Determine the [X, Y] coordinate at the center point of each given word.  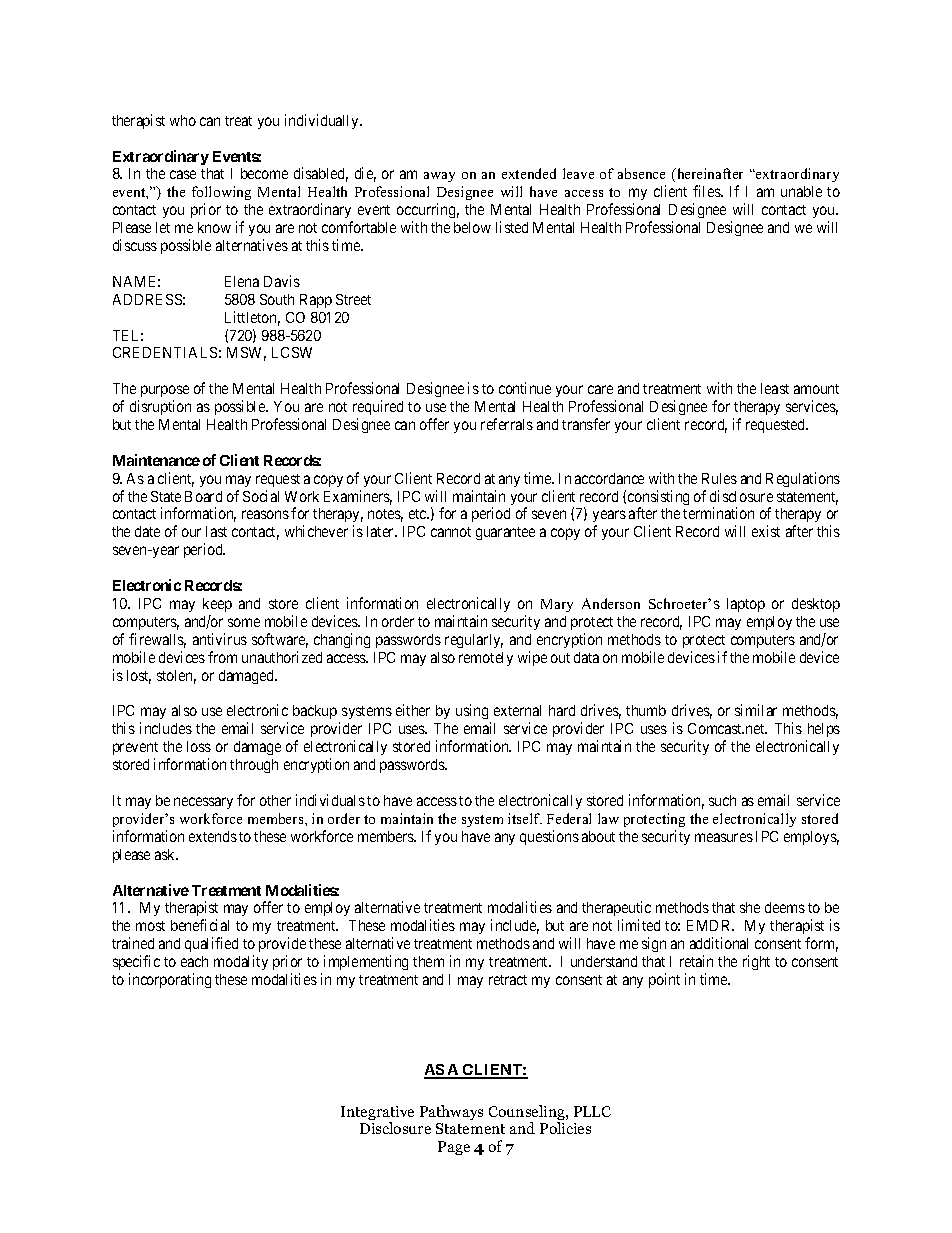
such [722, 800]
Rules [719, 478]
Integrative [377, 1114]
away [439, 177]
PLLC [592, 1111]
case [183, 174]
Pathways [451, 1112]
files [707, 191]
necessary [203, 803]
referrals [507, 424]
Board [203, 496]
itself [525, 818]
